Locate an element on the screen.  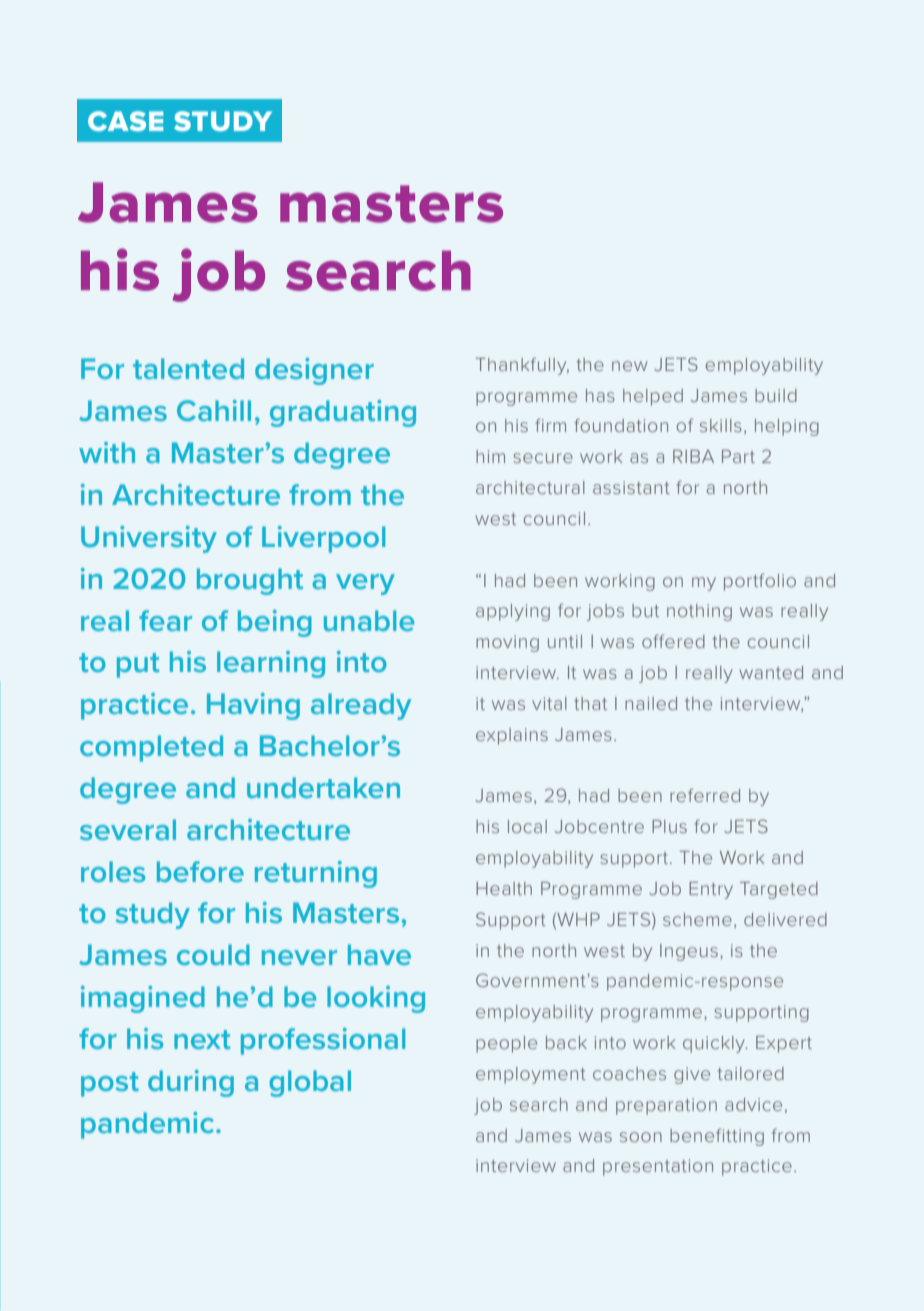
Thankfully is located at coordinates (522, 366).
